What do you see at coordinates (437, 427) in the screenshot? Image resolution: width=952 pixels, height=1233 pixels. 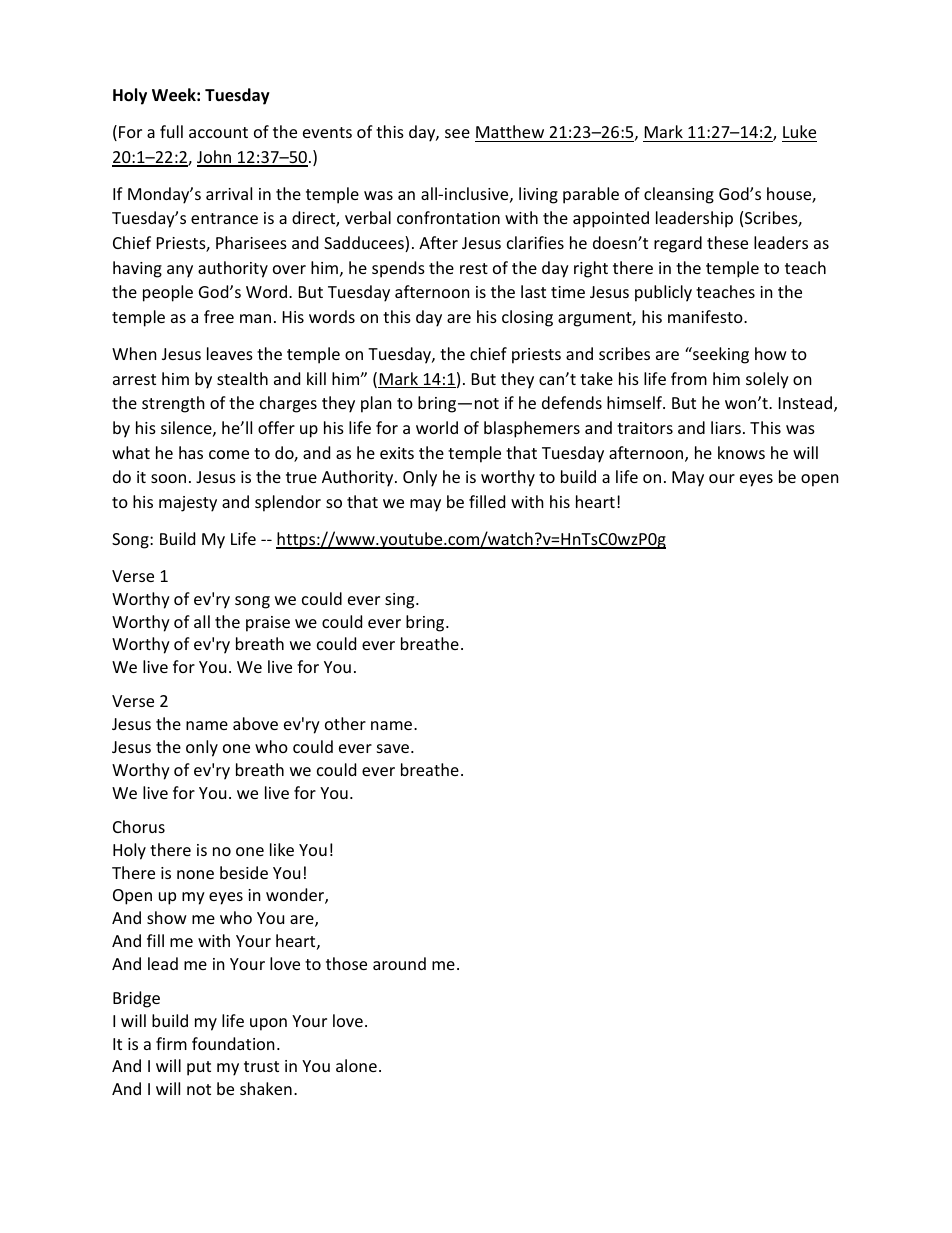 I see `world` at bounding box center [437, 427].
